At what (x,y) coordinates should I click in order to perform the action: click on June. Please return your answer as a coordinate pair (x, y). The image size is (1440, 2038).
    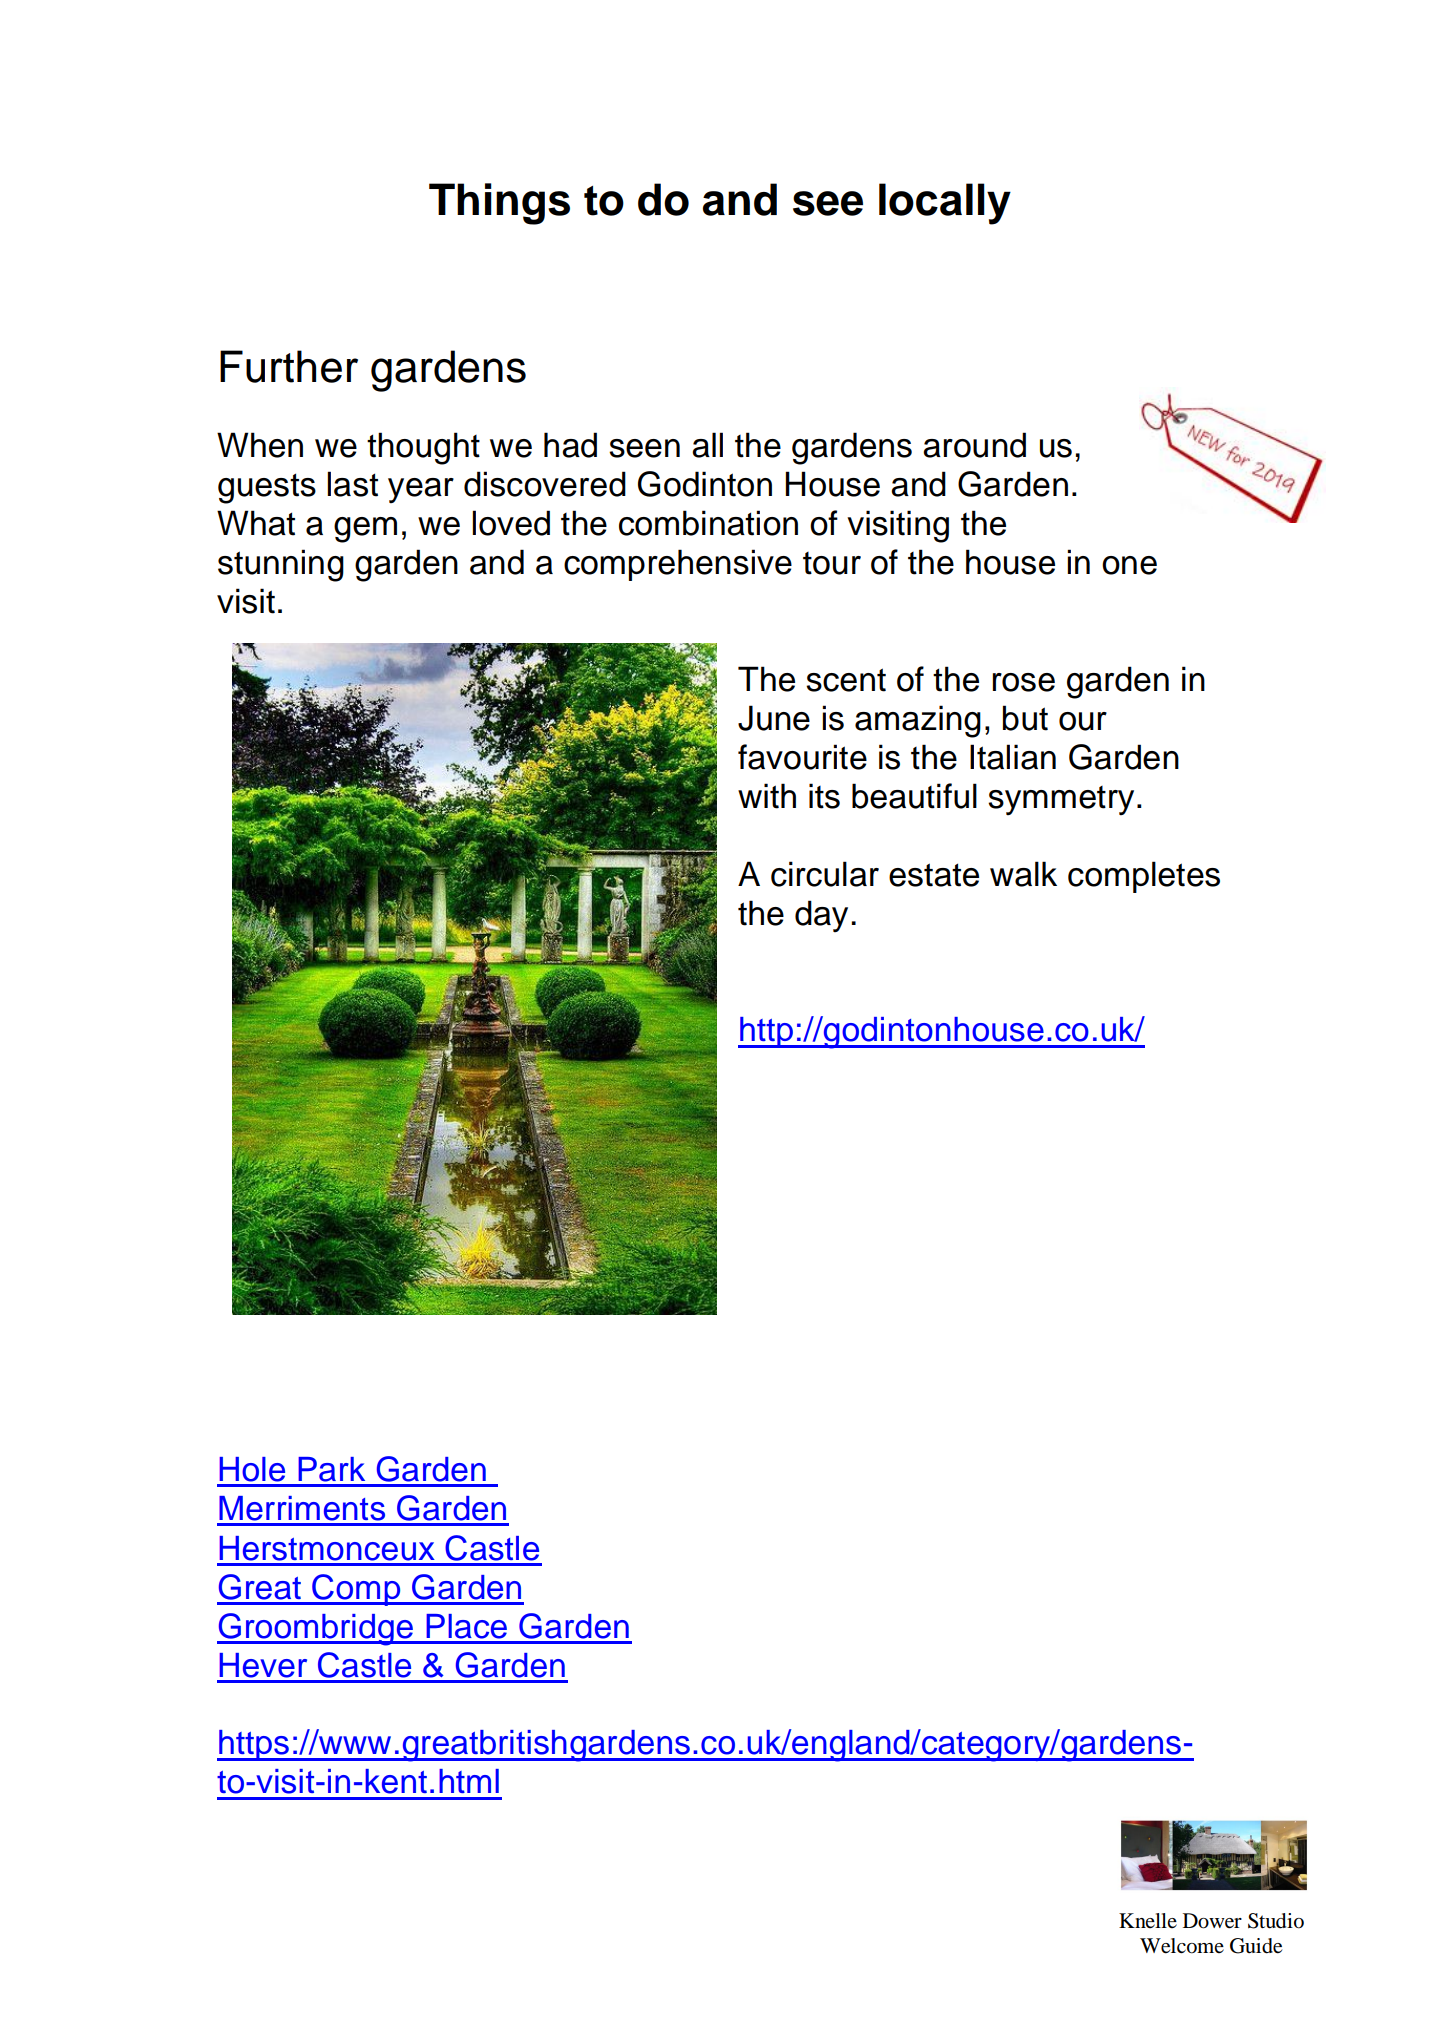
    Looking at the image, I should click on (774, 718).
